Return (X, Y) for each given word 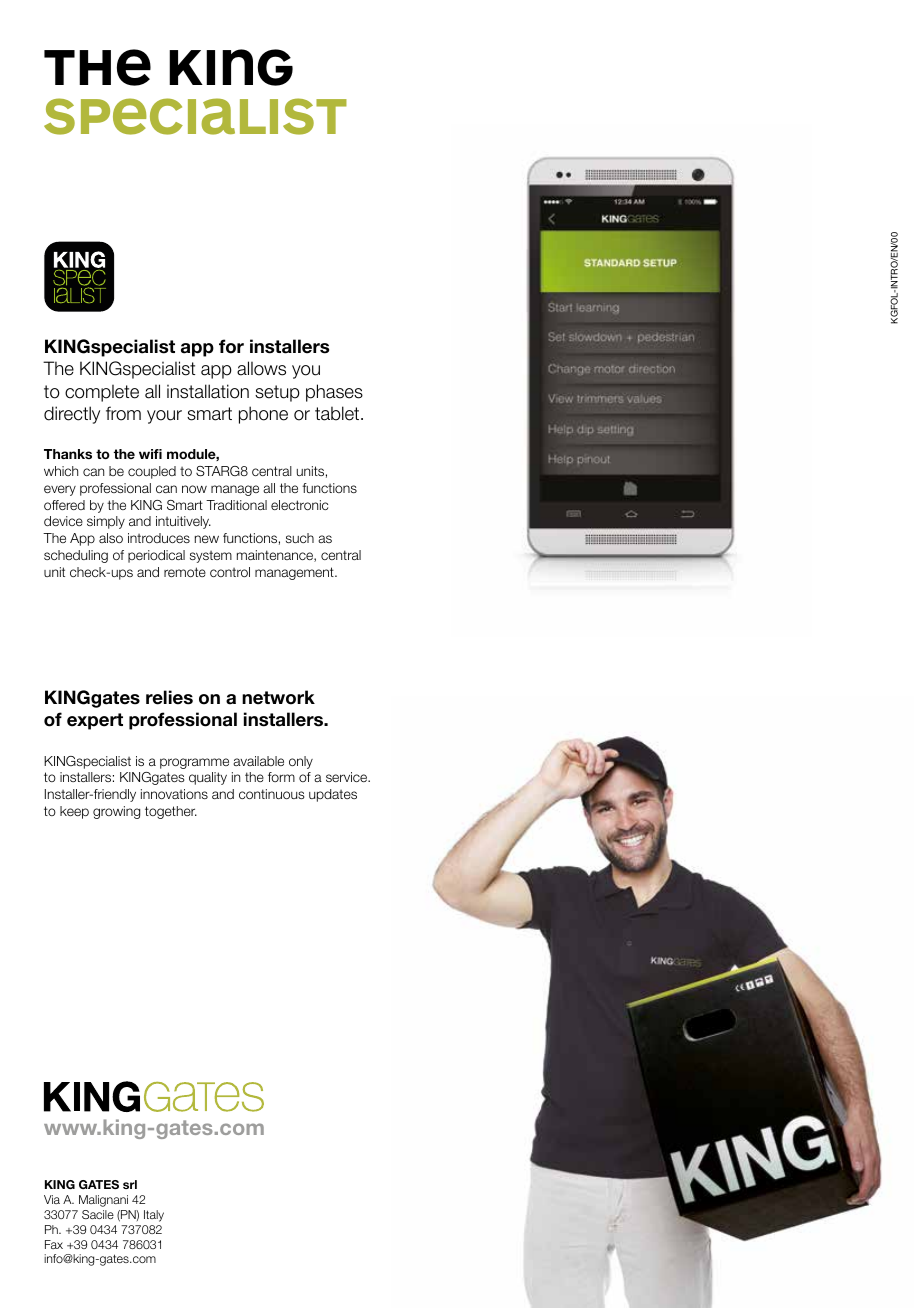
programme (194, 763)
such (300, 538)
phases (334, 393)
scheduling (76, 556)
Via (52, 1199)
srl (130, 1184)
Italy (154, 1216)
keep (74, 812)
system (211, 557)
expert (95, 721)
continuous (272, 794)
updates (333, 795)
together (171, 812)
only (301, 762)
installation (208, 391)
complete (102, 393)
